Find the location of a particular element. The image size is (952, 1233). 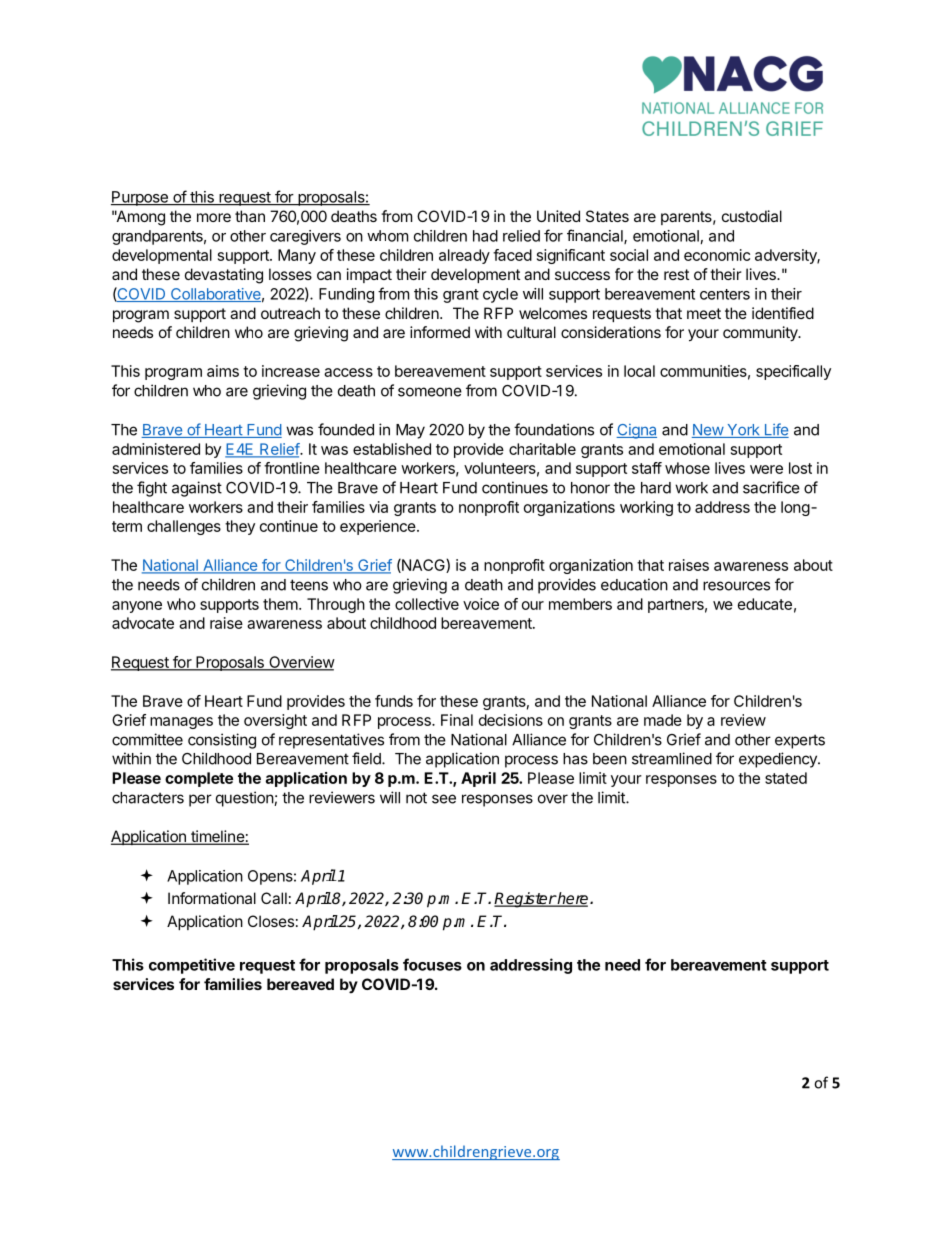

aims is located at coordinates (223, 371).
